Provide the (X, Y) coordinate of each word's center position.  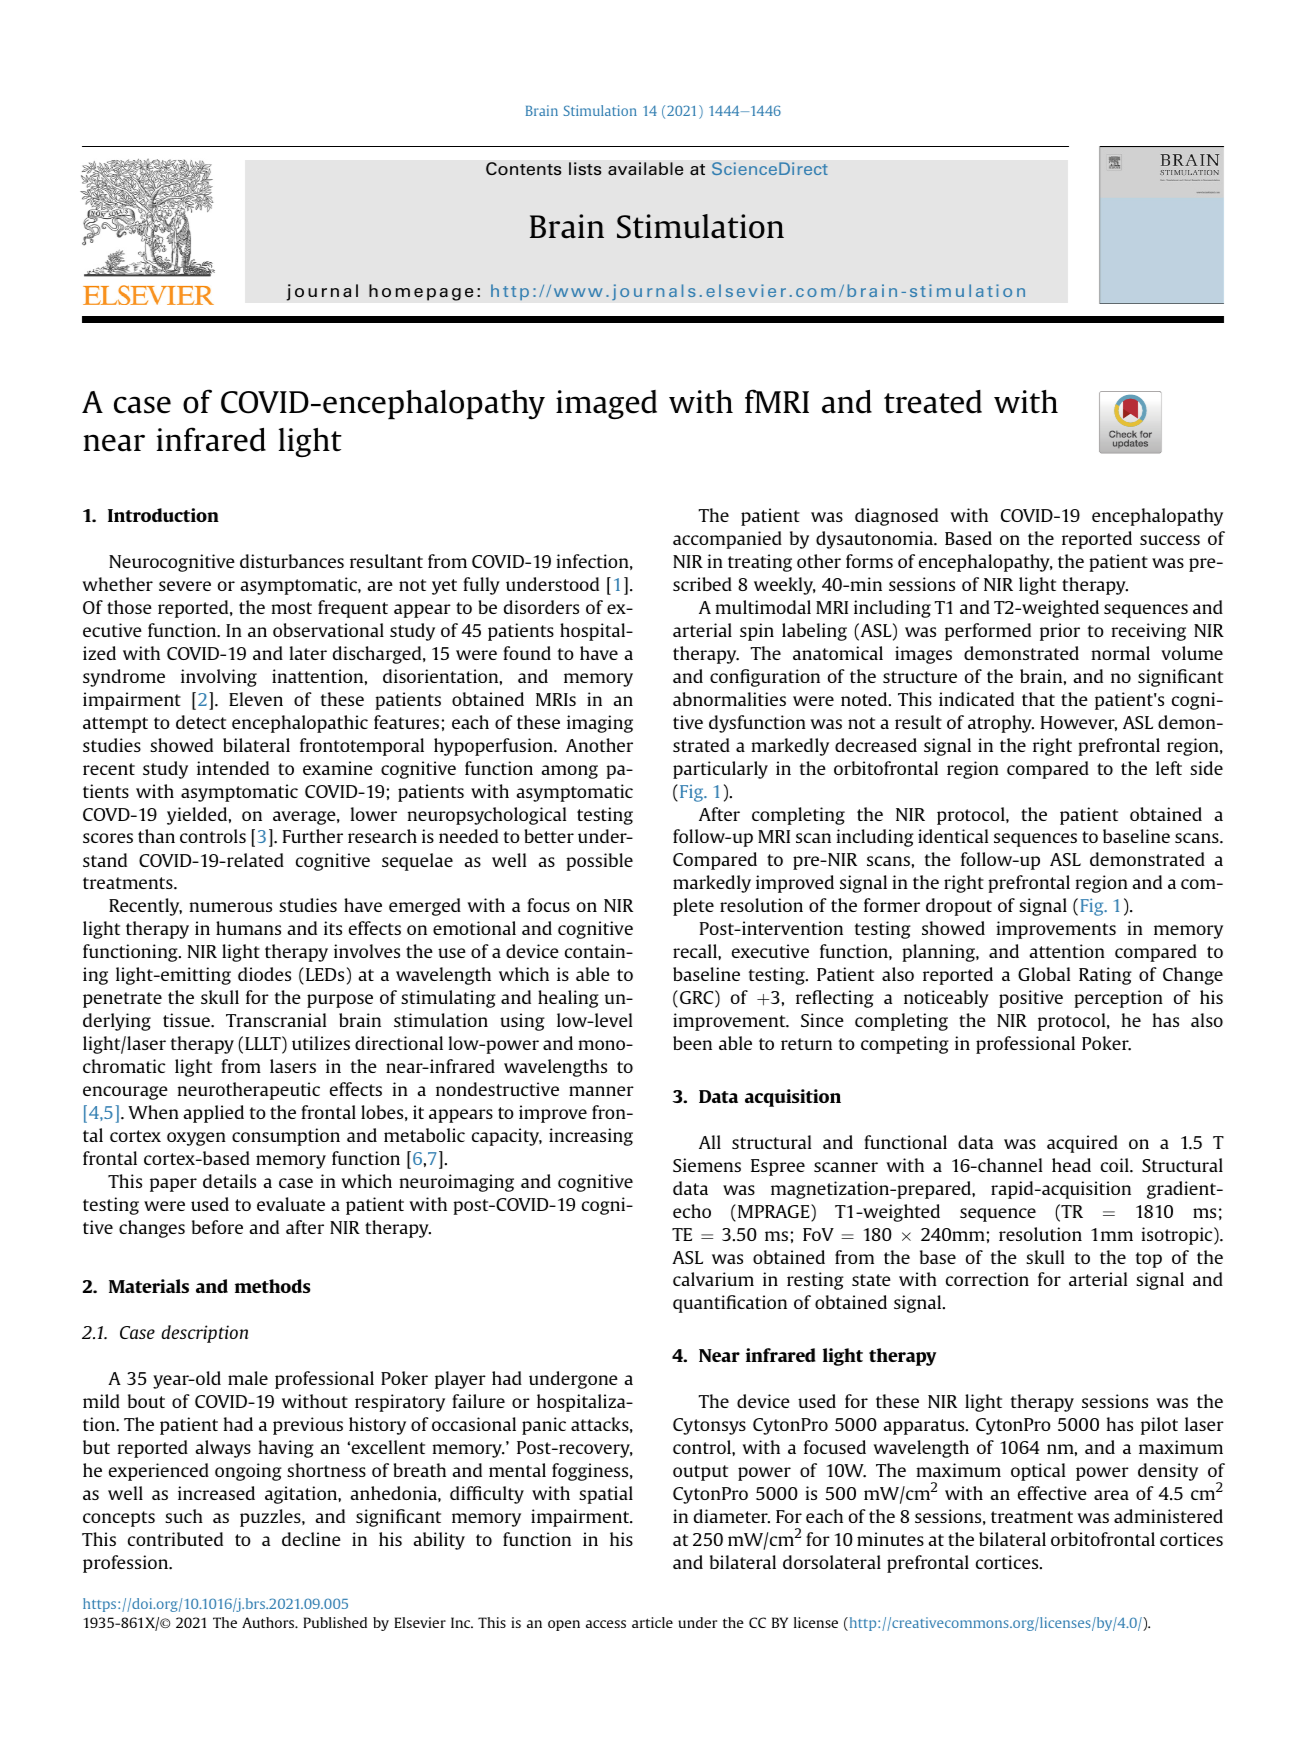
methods (272, 1286)
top (1149, 1260)
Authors (269, 1622)
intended (233, 768)
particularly (720, 770)
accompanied (727, 540)
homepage (421, 292)
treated (933, 402)
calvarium (713, 1279)
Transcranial (276, 1020)
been (692, 1043)
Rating (1105, 976)
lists (585, 169)
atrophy (1001, 724)
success (1170, 540)
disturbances (292, 561)
